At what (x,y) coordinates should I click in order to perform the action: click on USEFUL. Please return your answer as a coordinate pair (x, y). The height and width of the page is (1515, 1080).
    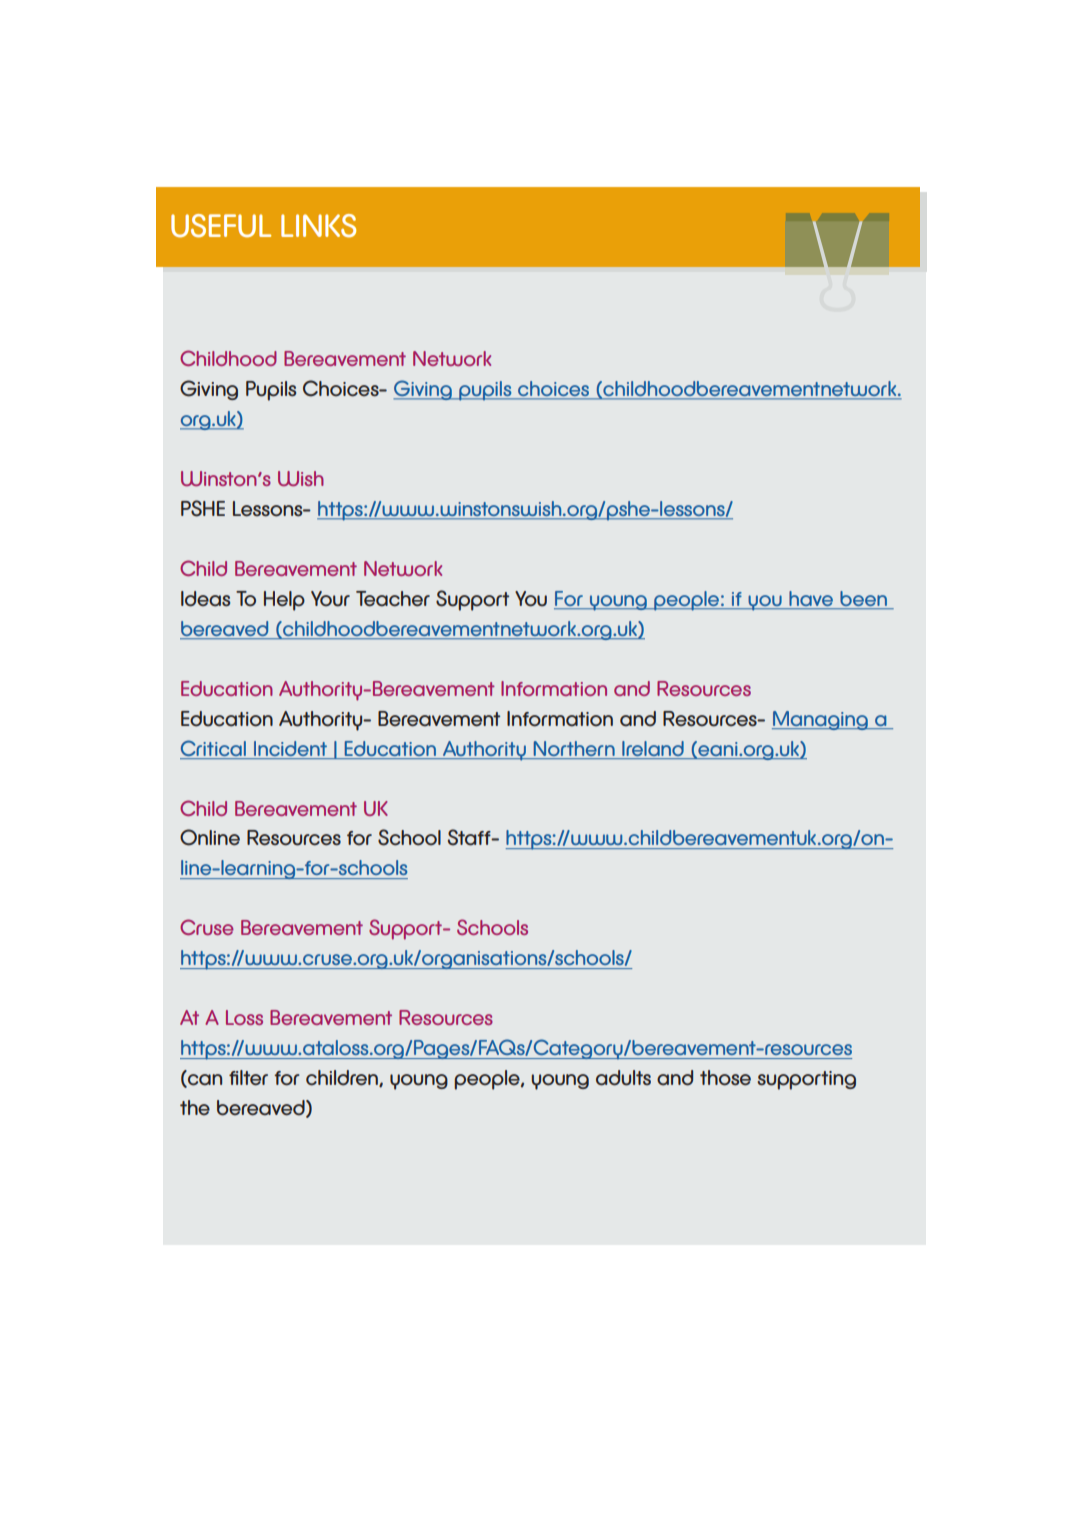
    Looking at the image, I should click on (221, 226).
